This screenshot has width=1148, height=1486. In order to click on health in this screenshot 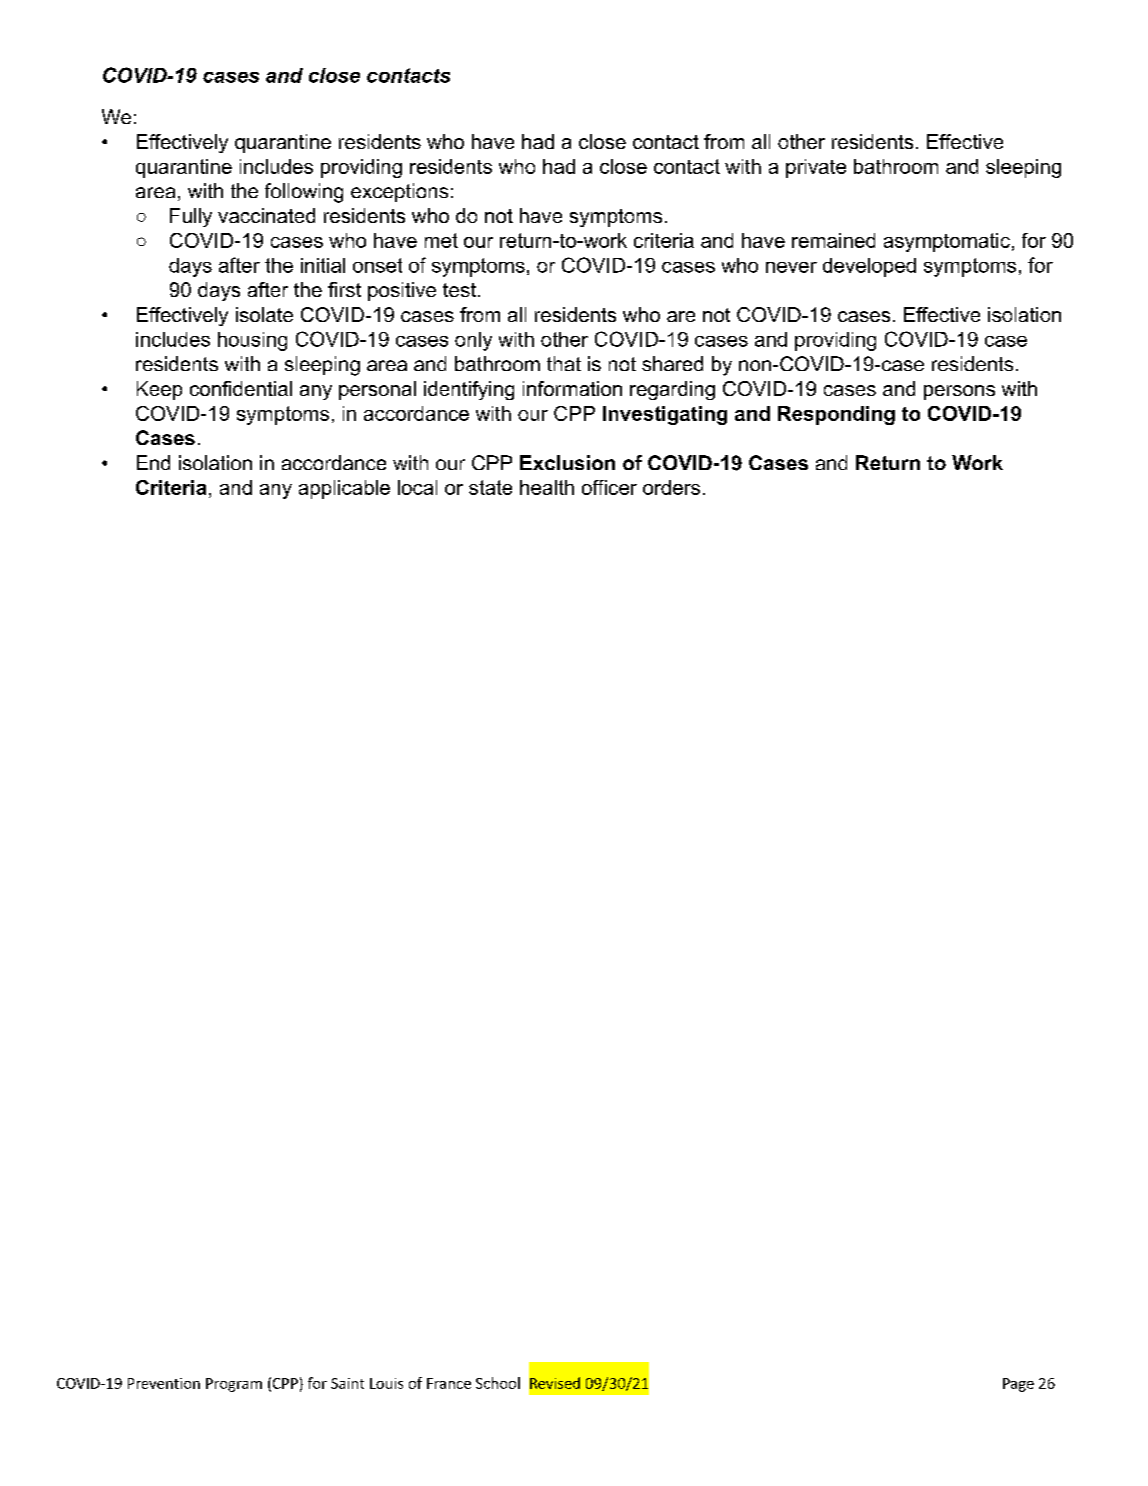, I will do `click(547, 487)`.
